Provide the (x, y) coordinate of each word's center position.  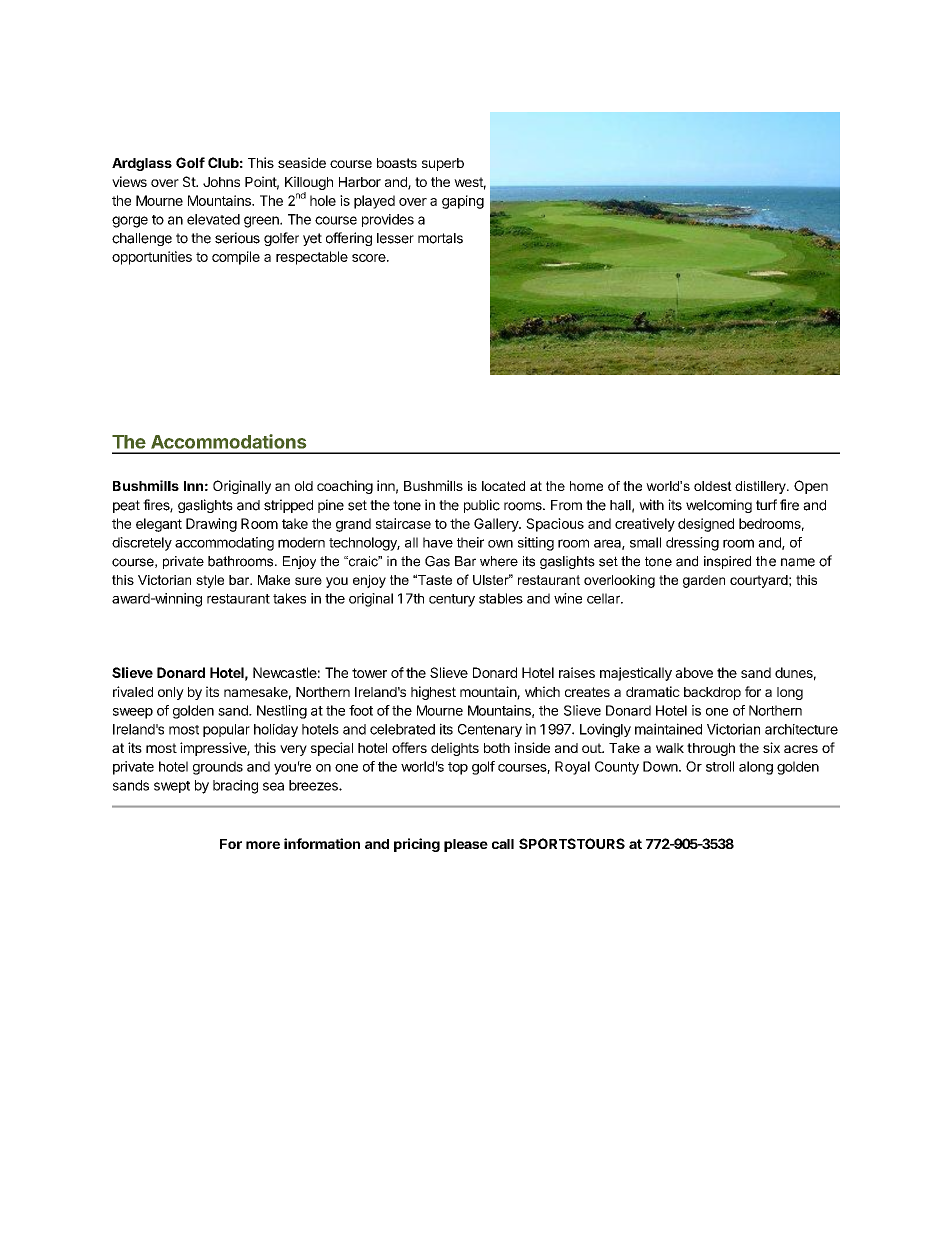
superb (443, 164)
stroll (720, 766)
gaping (463, 202)
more (263, 845)
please (466, 845)
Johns (221, 182)
